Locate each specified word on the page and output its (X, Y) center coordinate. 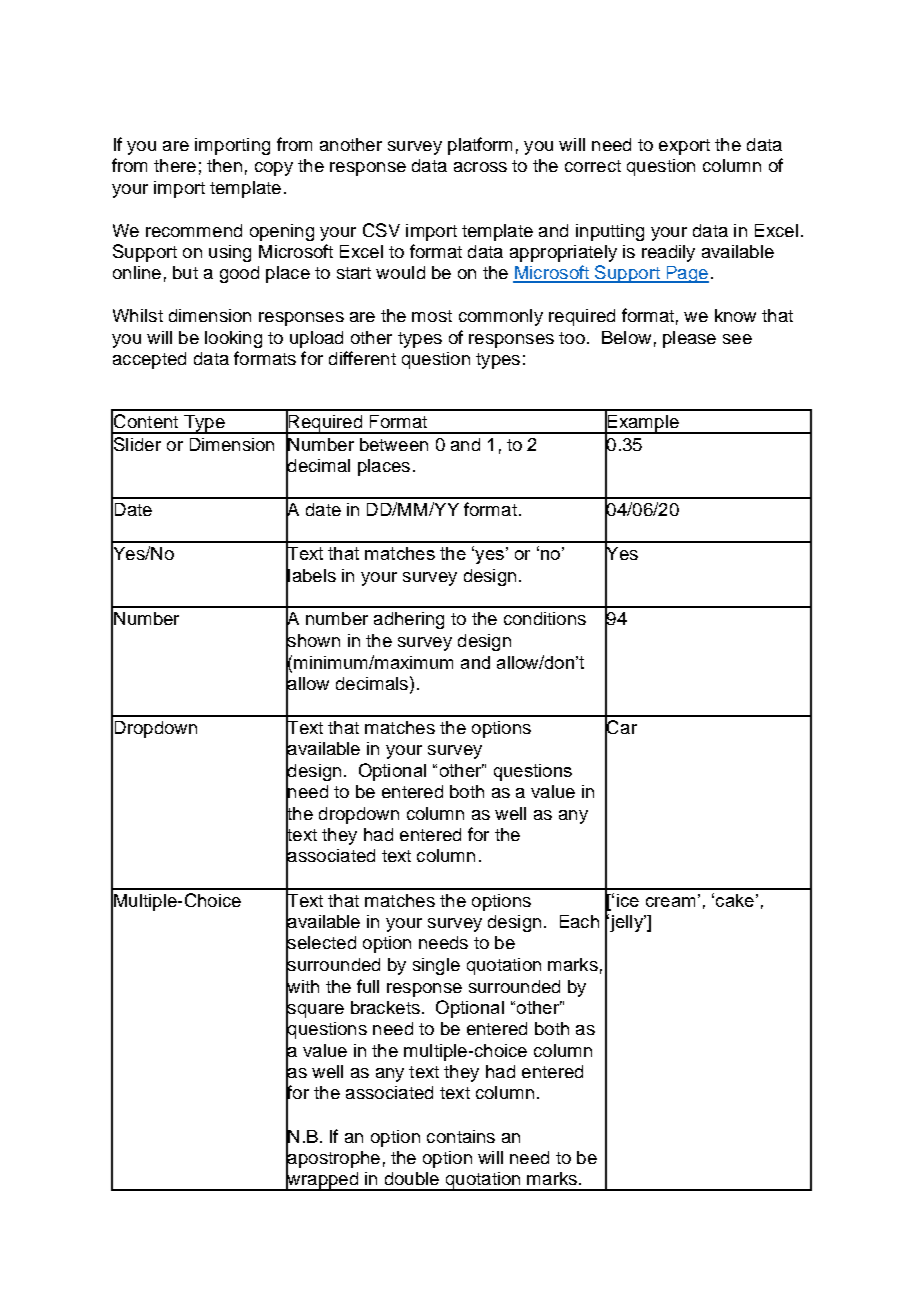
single (436, 966)
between (394, 444)
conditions (545, 618)
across (480, 167)
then (224, 165)
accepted (149, 360)
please (689, 339)
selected (321, 943)
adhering (409, 620)
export (684, 147)
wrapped (322, 1180)
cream (670, 902)
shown (313, 640)
